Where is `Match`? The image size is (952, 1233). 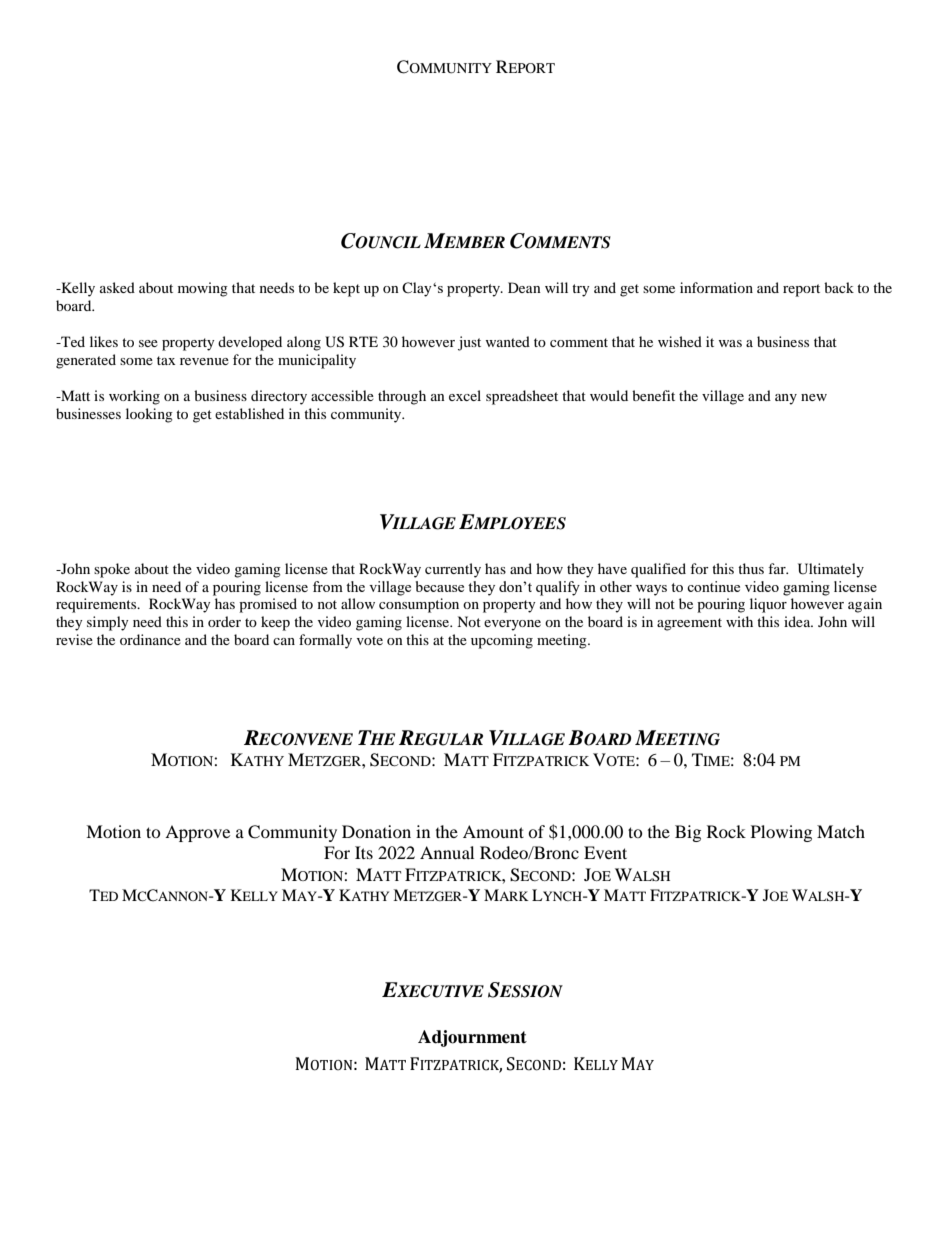 Match is located at coordinates (841, 831).
